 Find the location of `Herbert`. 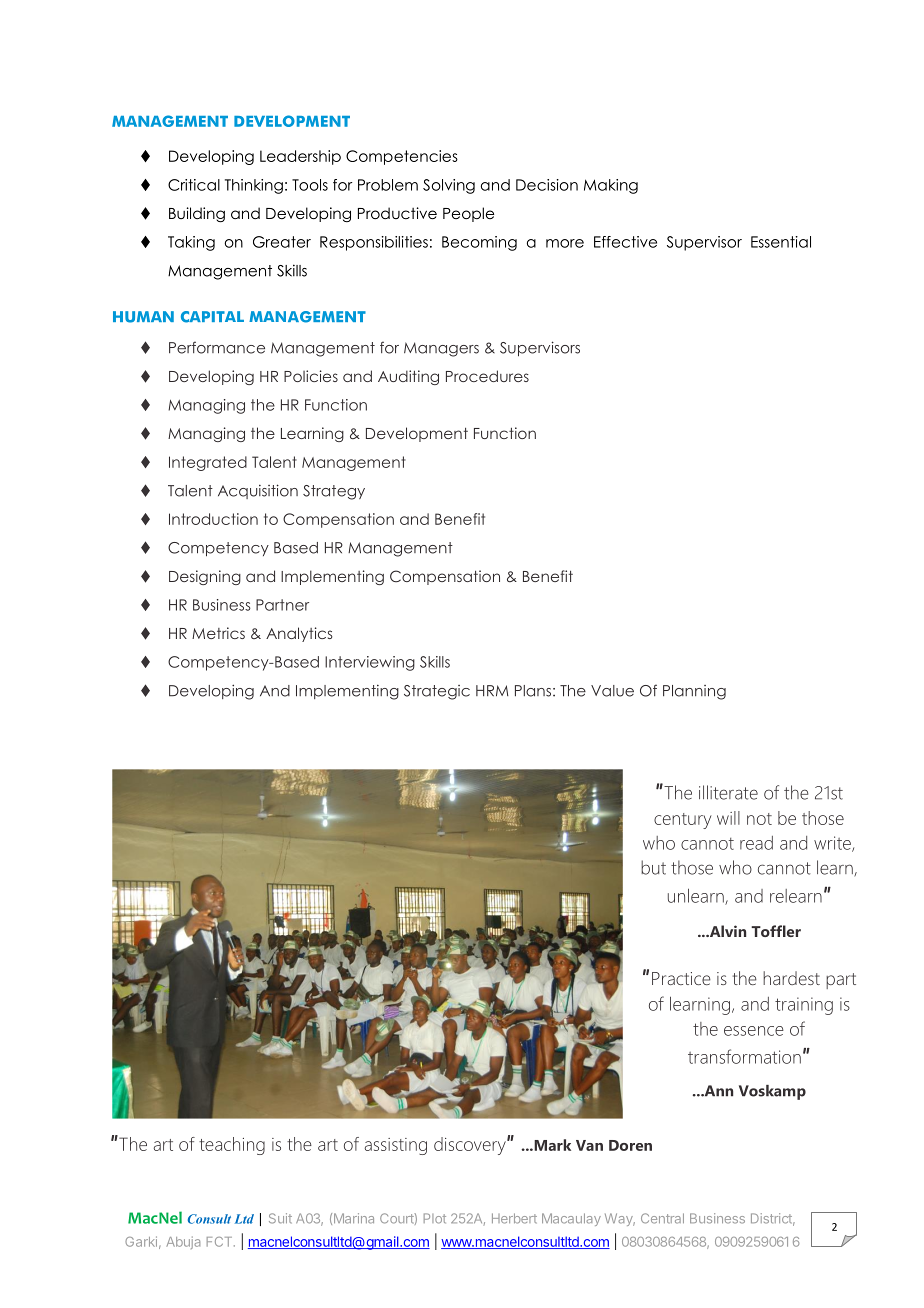

Herbert is located at coordinates (514, 1218).
